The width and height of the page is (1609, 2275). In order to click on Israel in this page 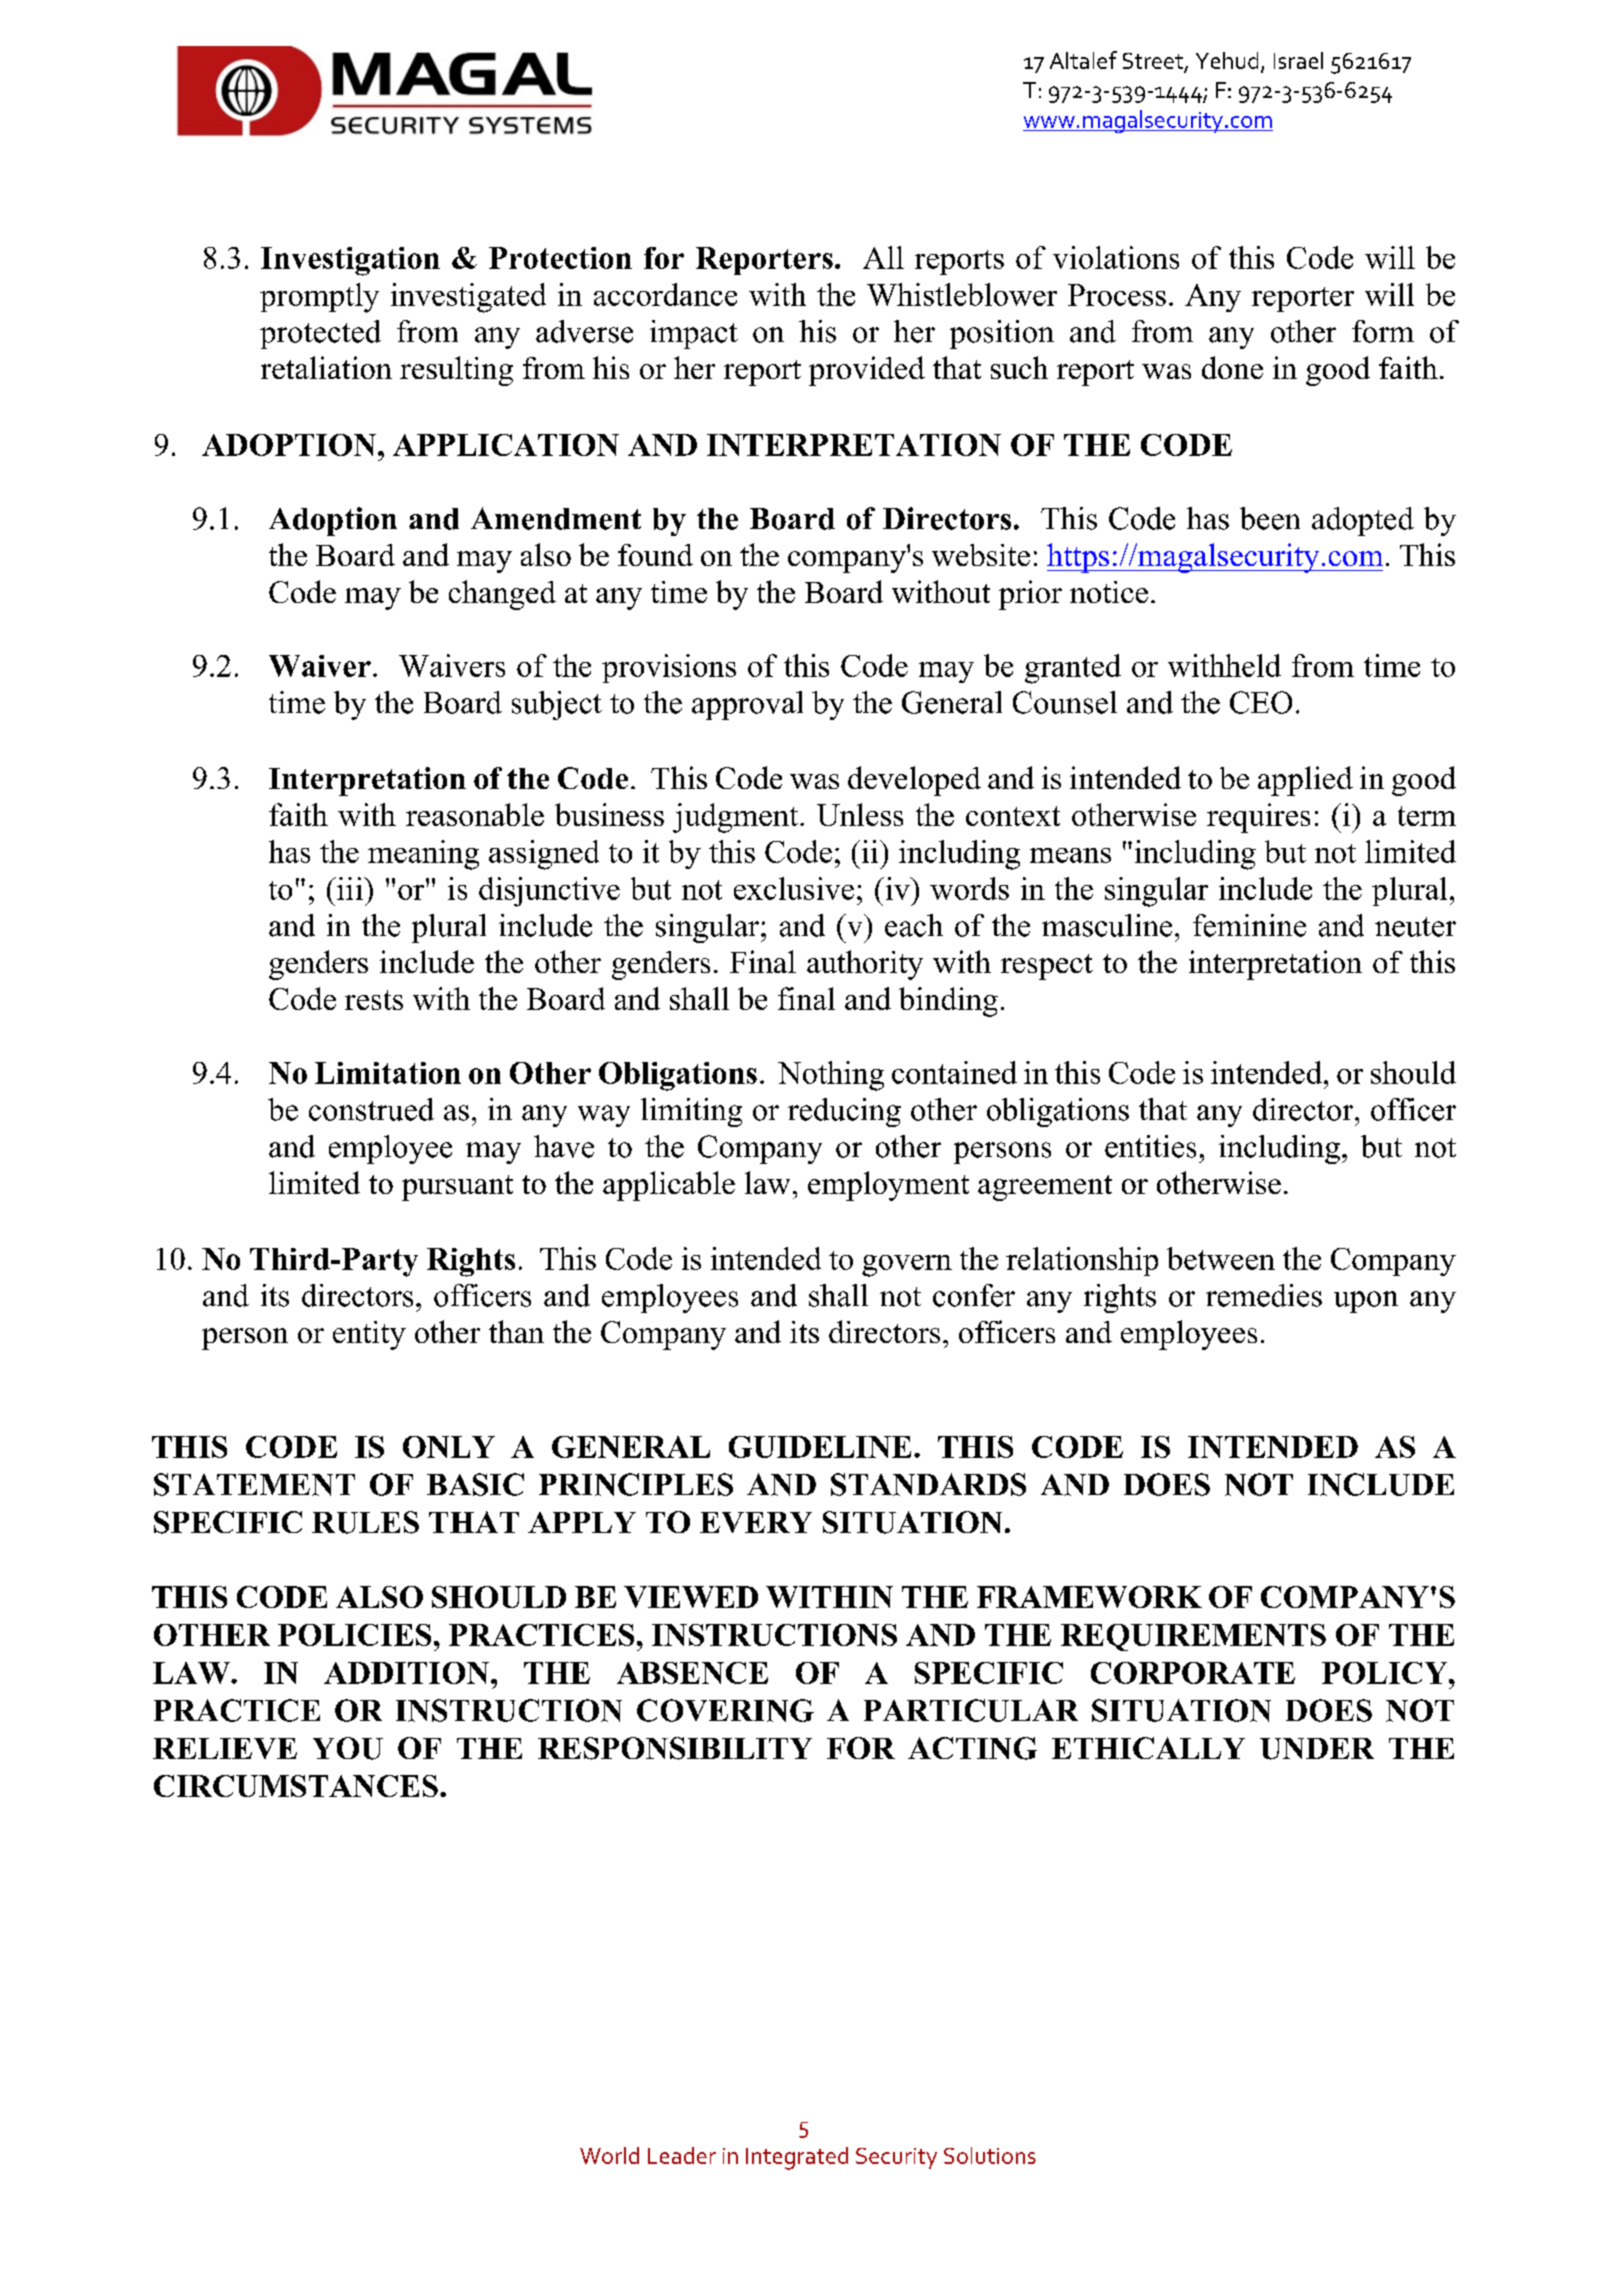, I will do `click(1298, 60)`.
